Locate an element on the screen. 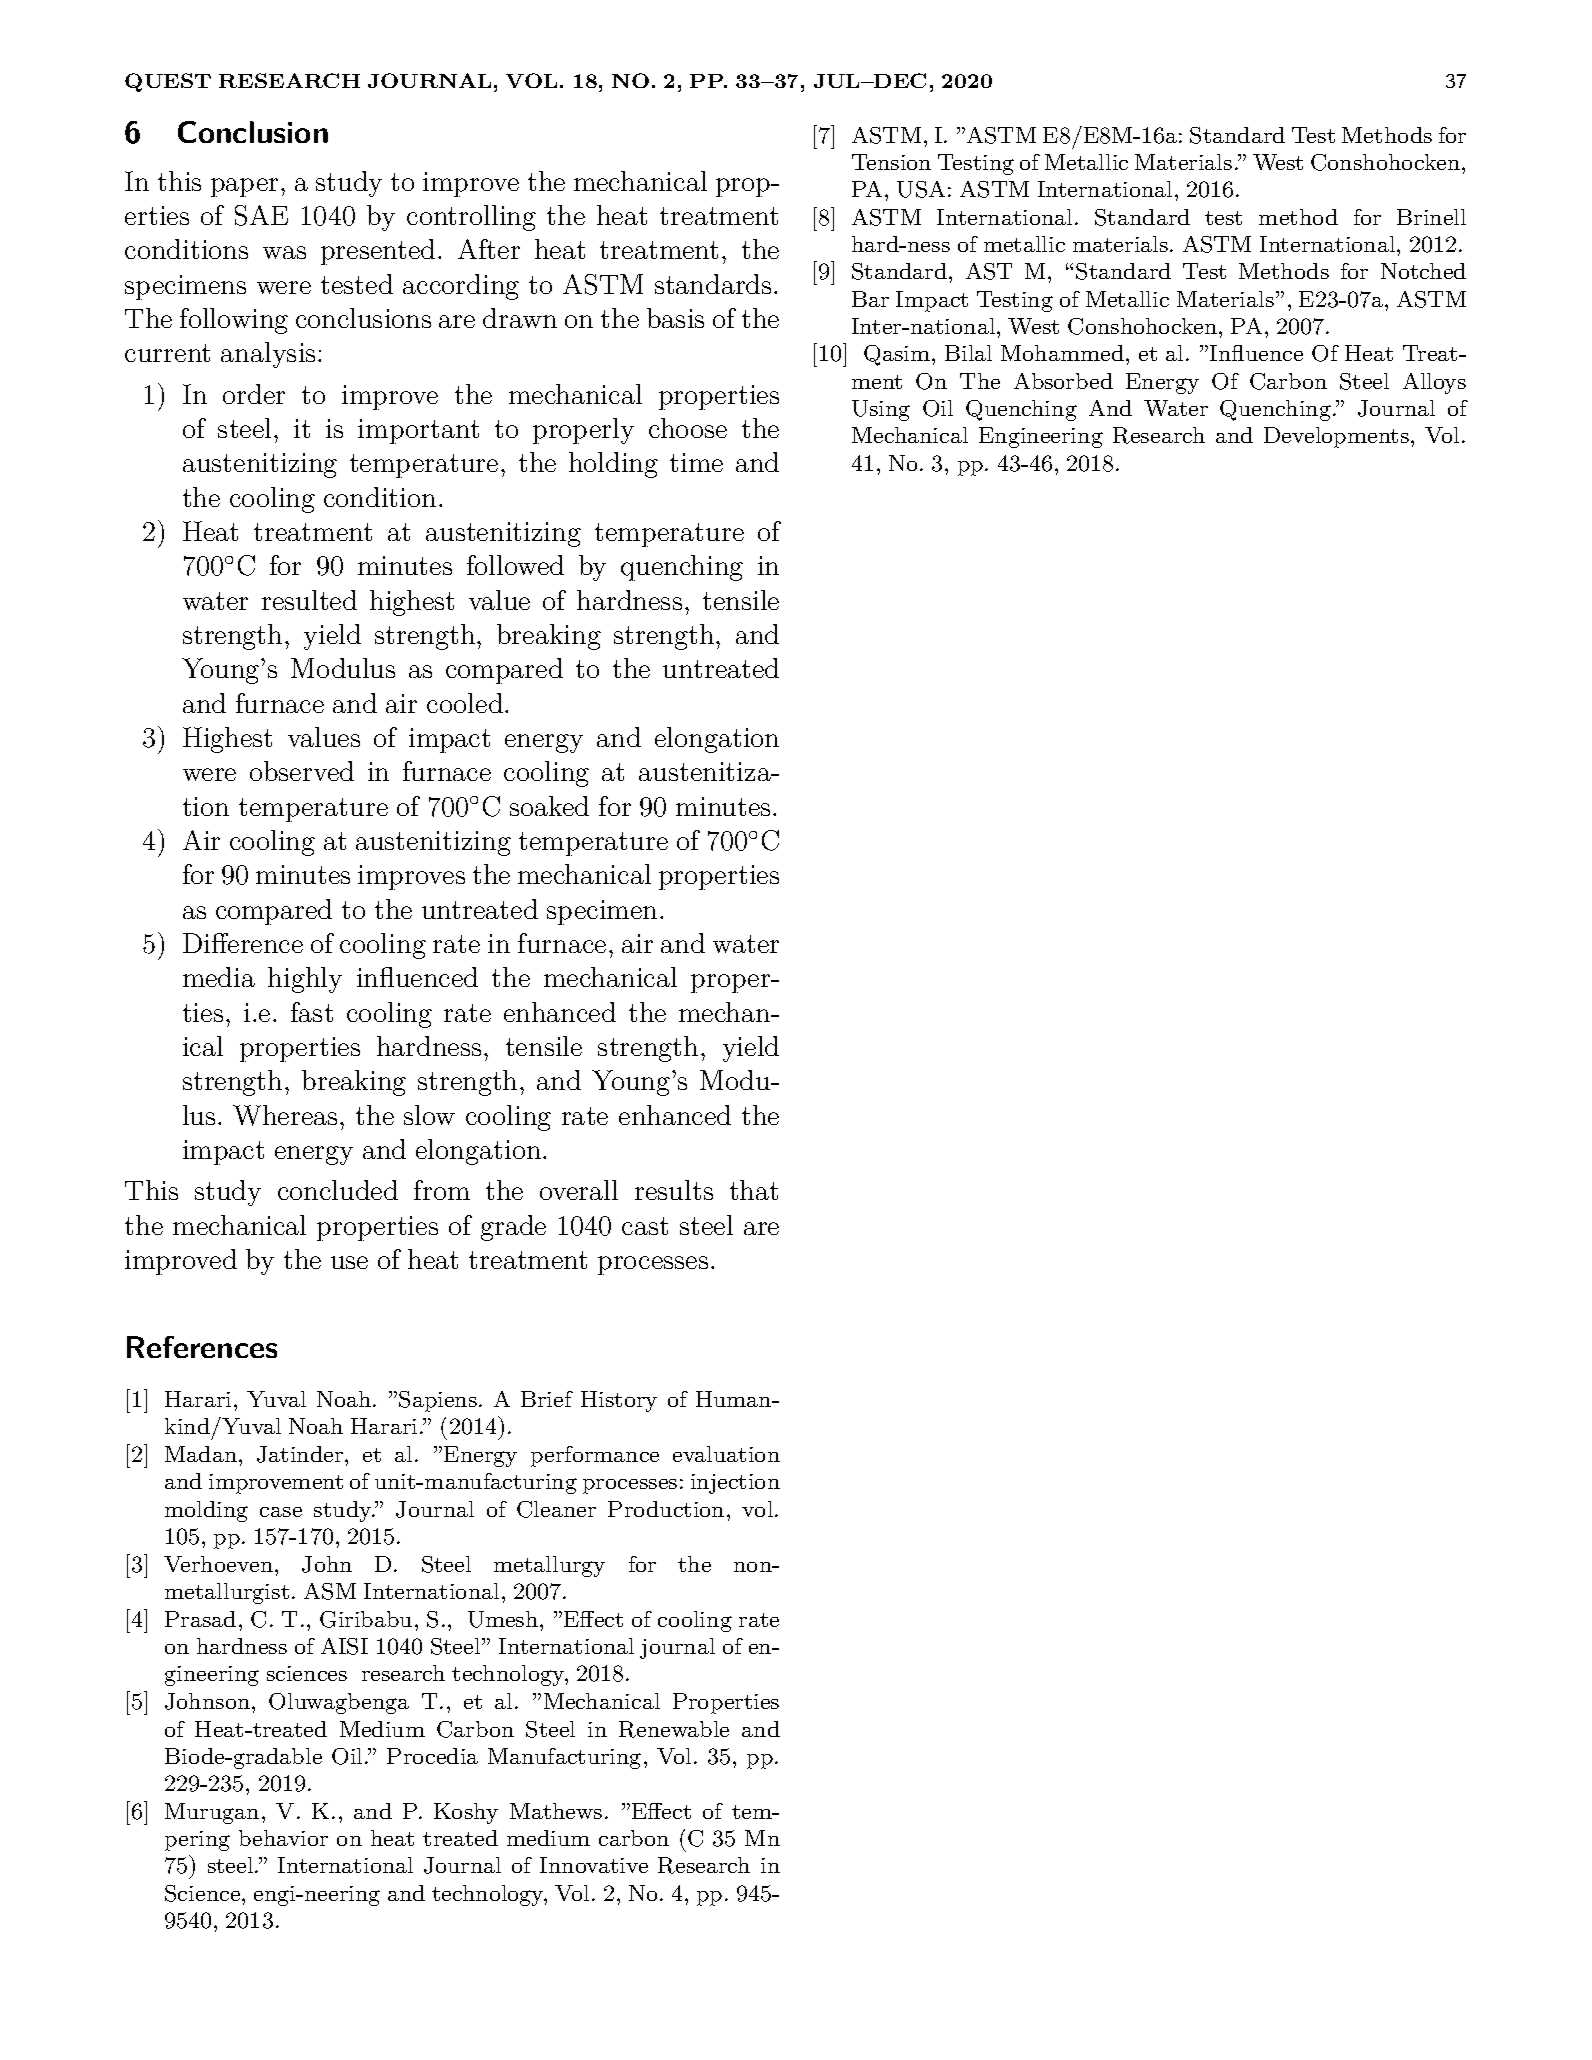  Alloys is located at coordinates (1434, 383).
